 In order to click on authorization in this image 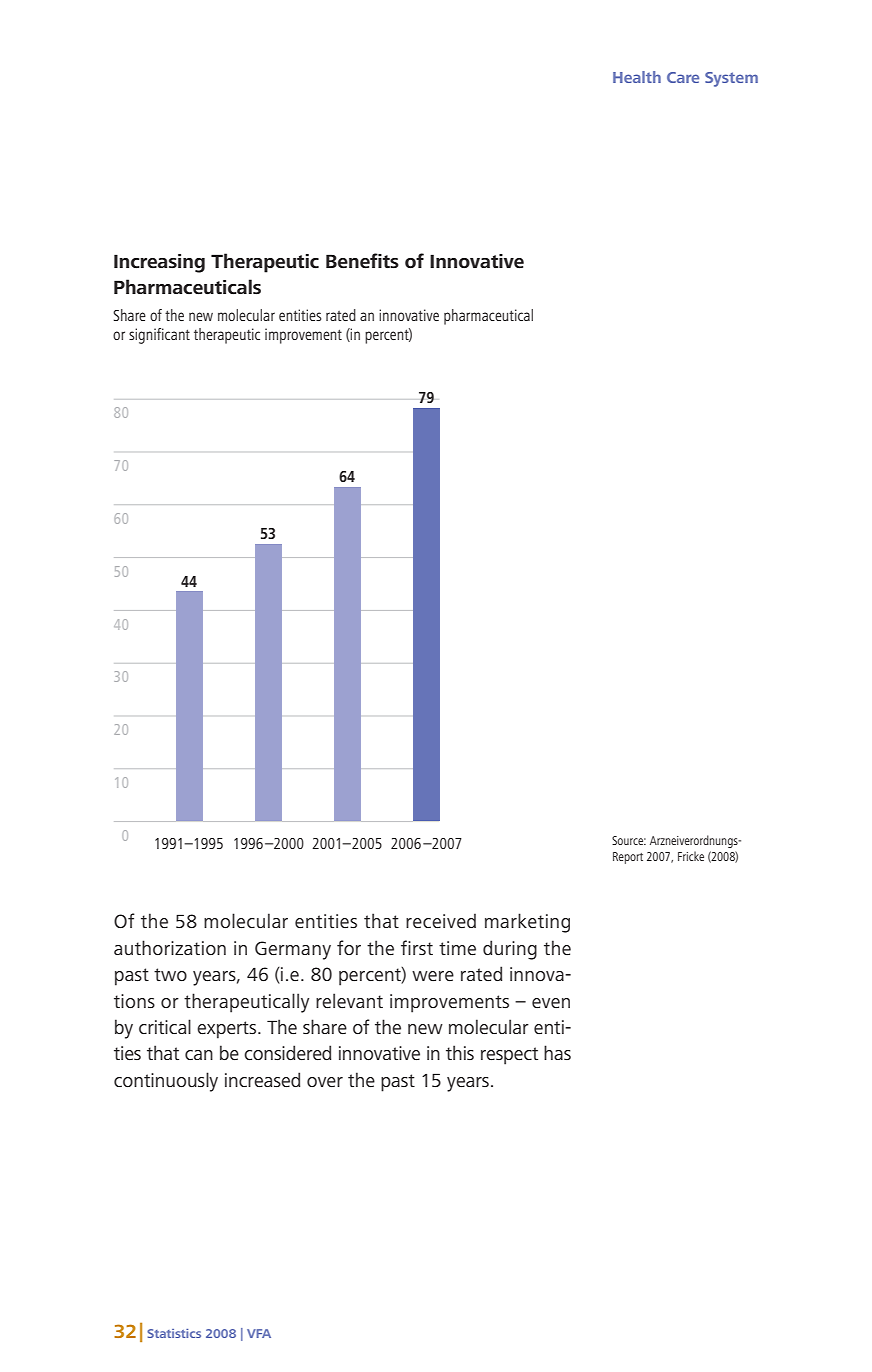, I will do `click(170, 947)`.
